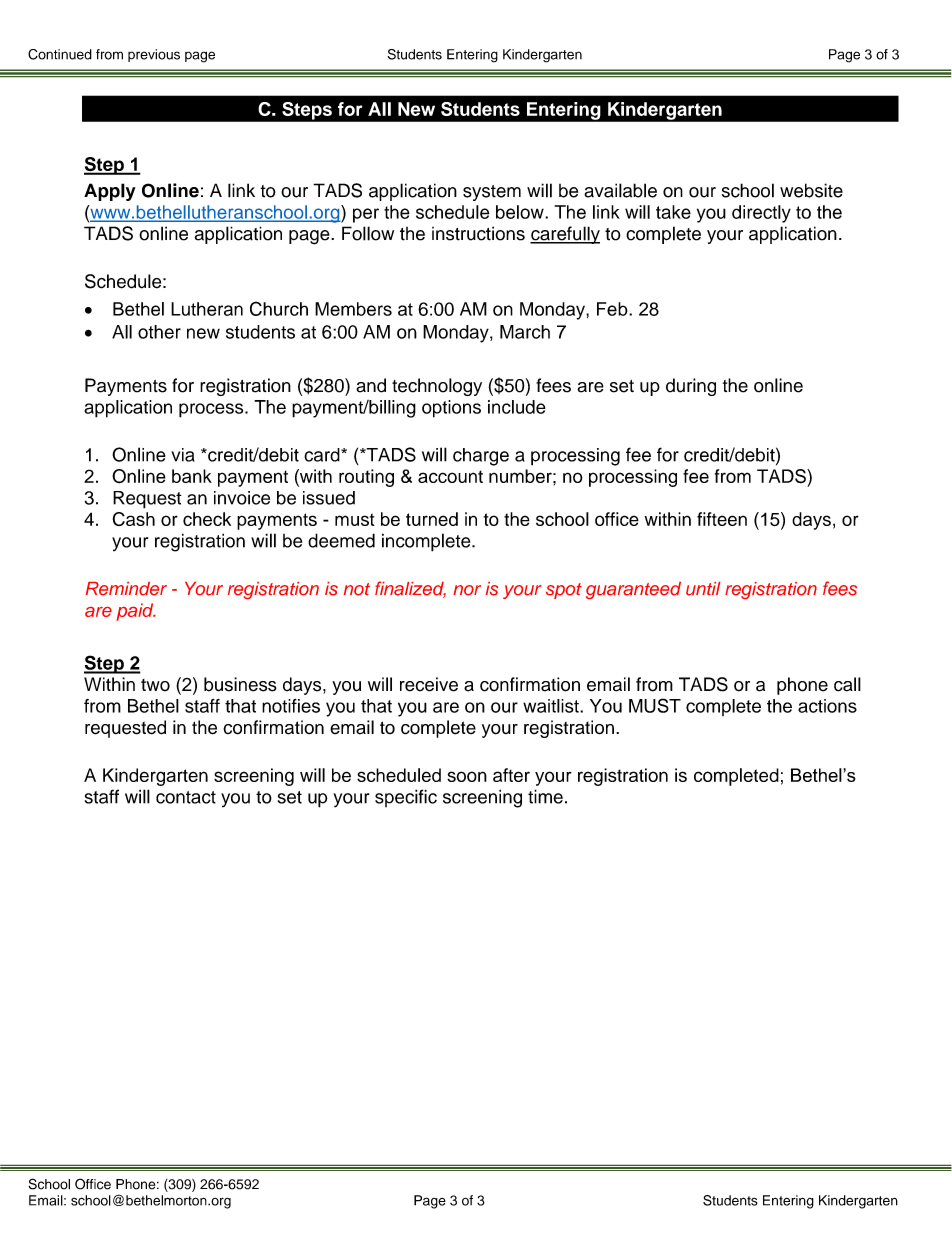  What do you see at coordinates (154, 55) in the screenshot?
I see `previous` at bounding box center [154, 55].
